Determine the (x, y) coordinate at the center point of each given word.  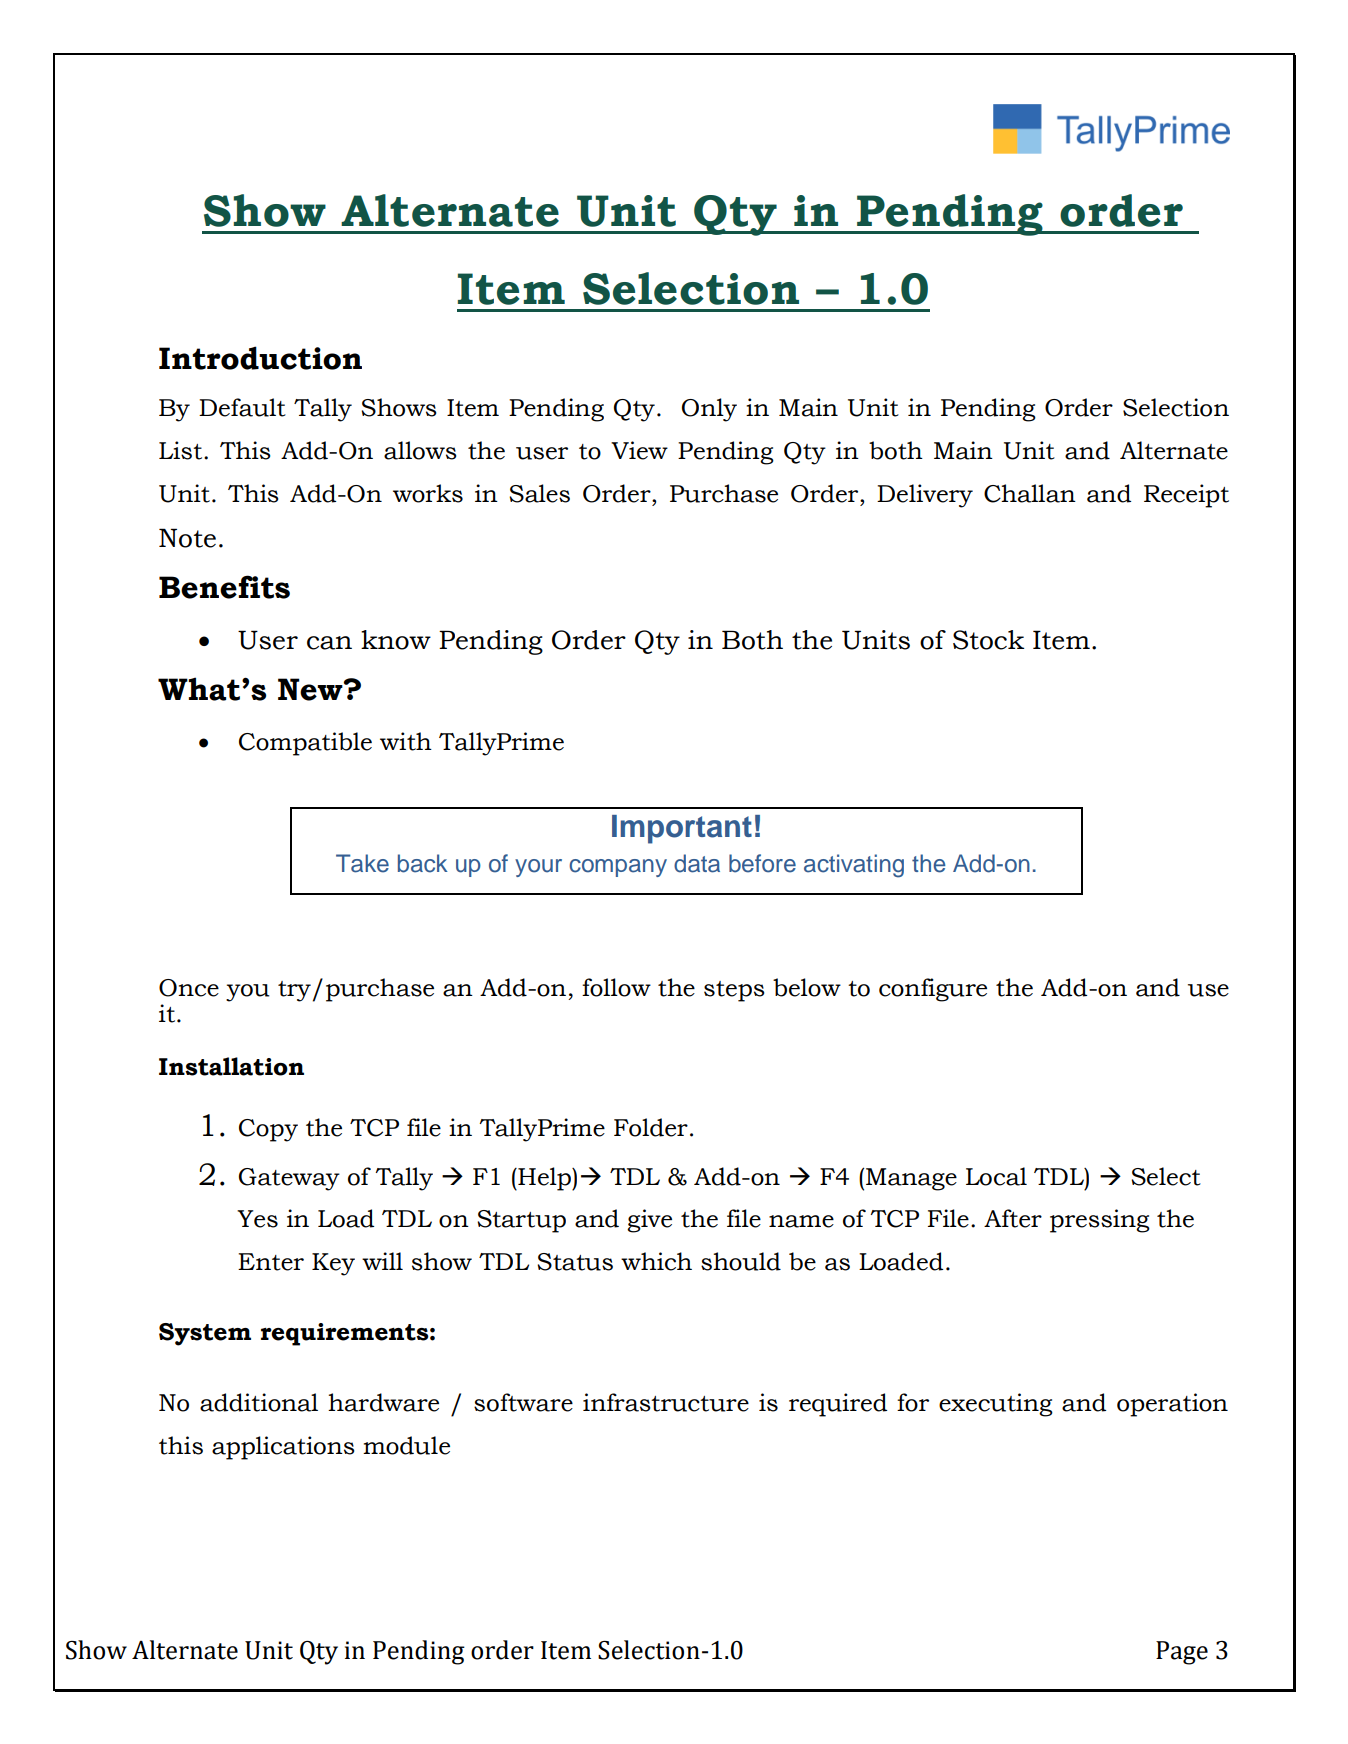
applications (283, 1448)
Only (709, 410)
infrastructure (666, 1402)
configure (933, 990)
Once (189, 988)
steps (734, 991)
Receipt (1186, 496)
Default (242, 407)
